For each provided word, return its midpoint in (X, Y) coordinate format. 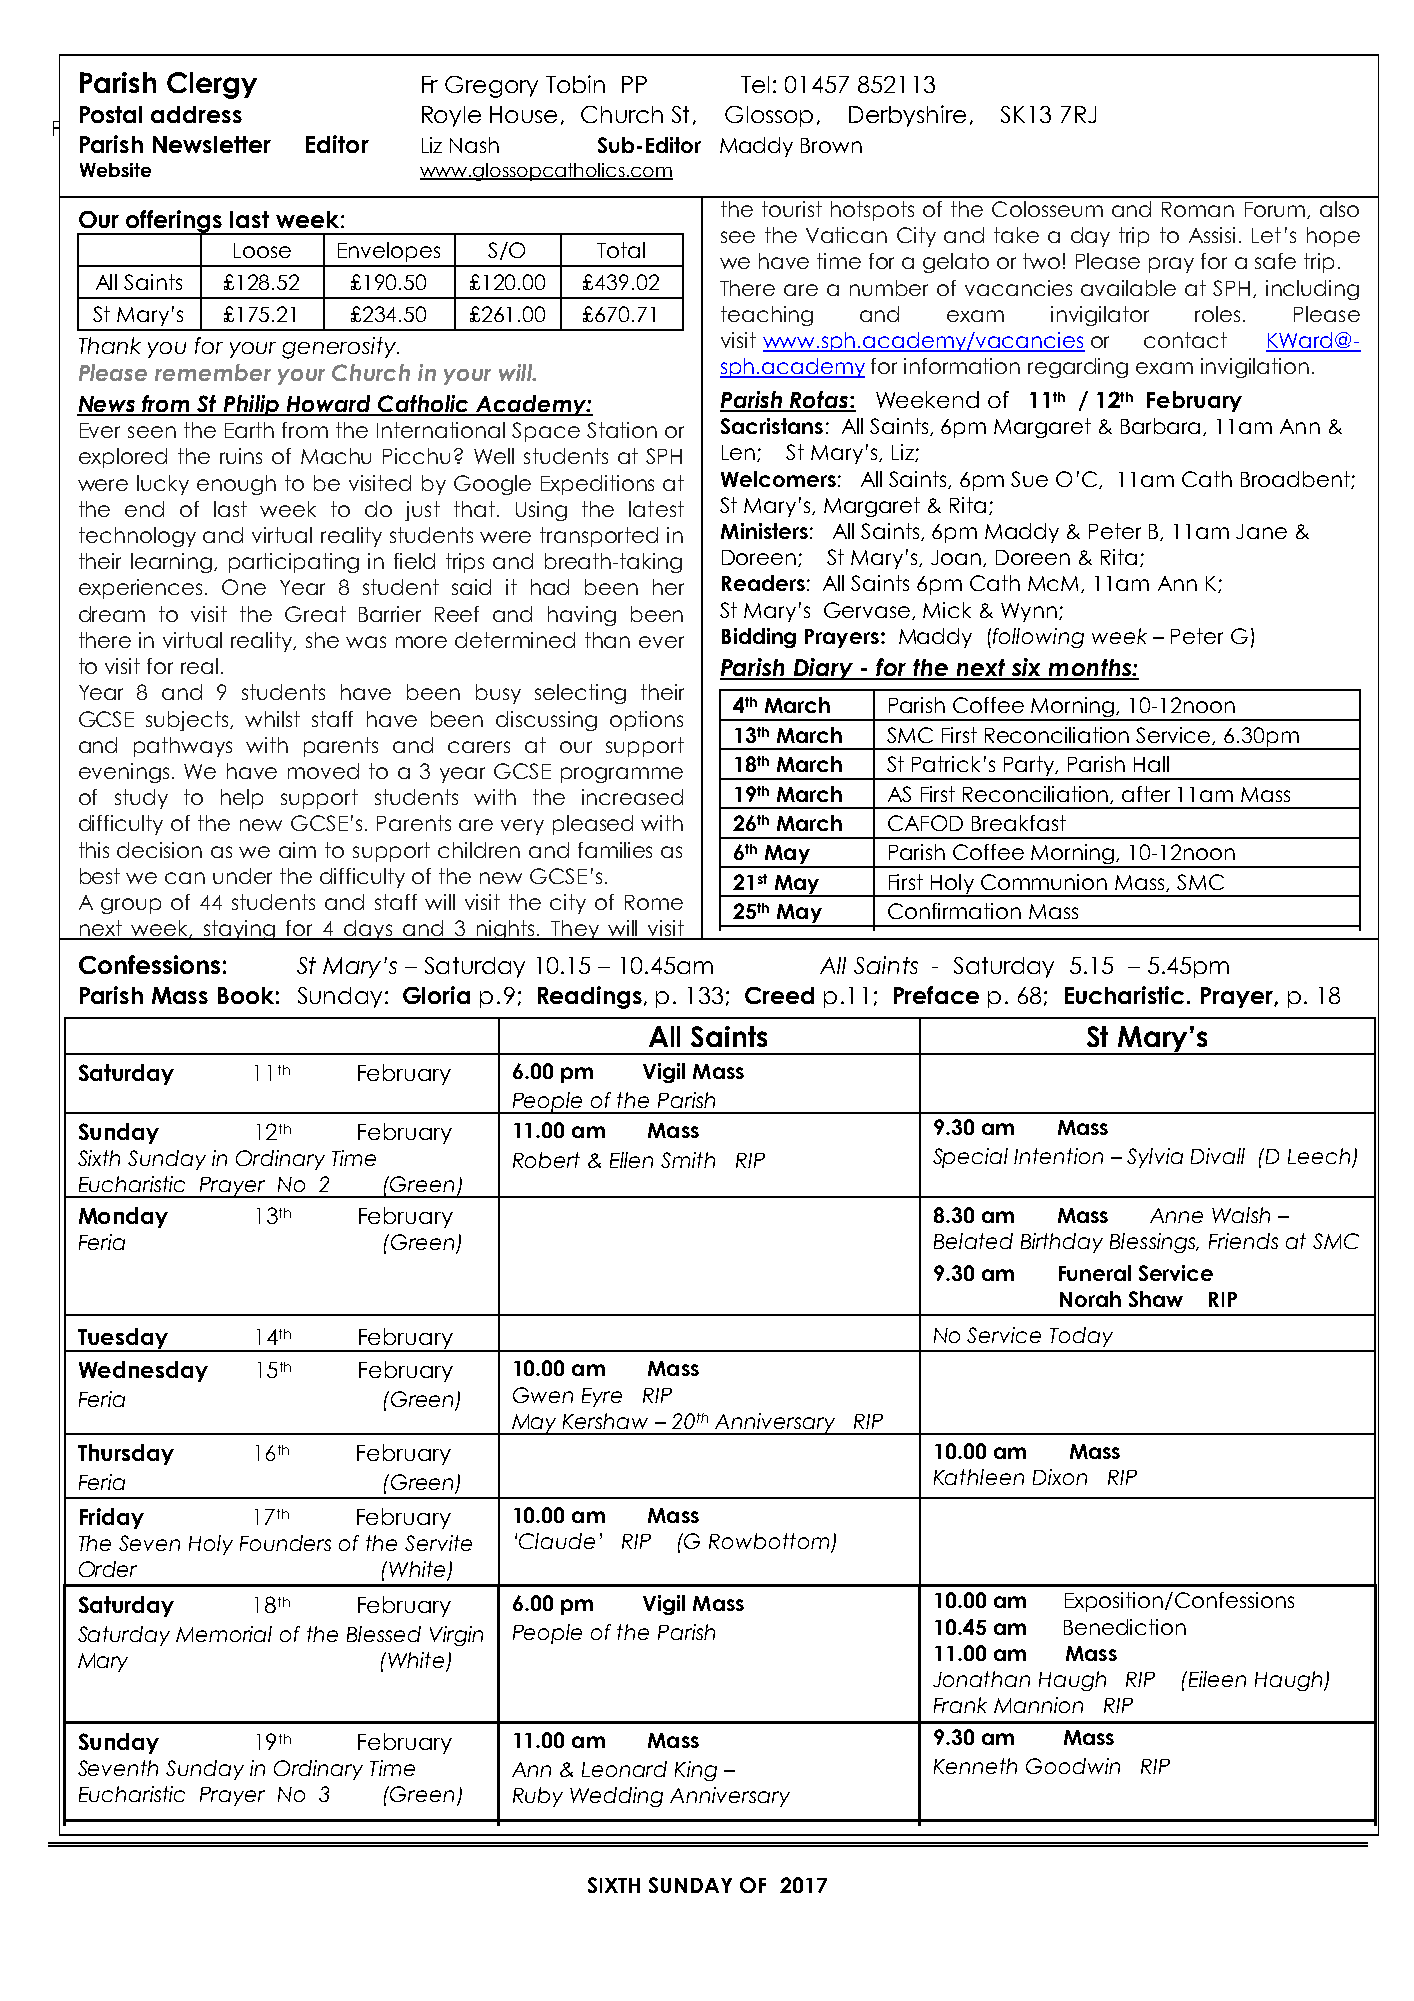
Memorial (224, 1634)
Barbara (1162, 427)
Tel (755, 84)
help (242, 799)
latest (656, 509)
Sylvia (1155, 1158)
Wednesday (143, 1371)
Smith (688, 1160)
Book (246, 995)
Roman (1198, 209)
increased (632, 797)
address (196, 114)
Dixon (1060, 1477)
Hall (1151, 764)
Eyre (602, 1397)
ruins (241, 456)
